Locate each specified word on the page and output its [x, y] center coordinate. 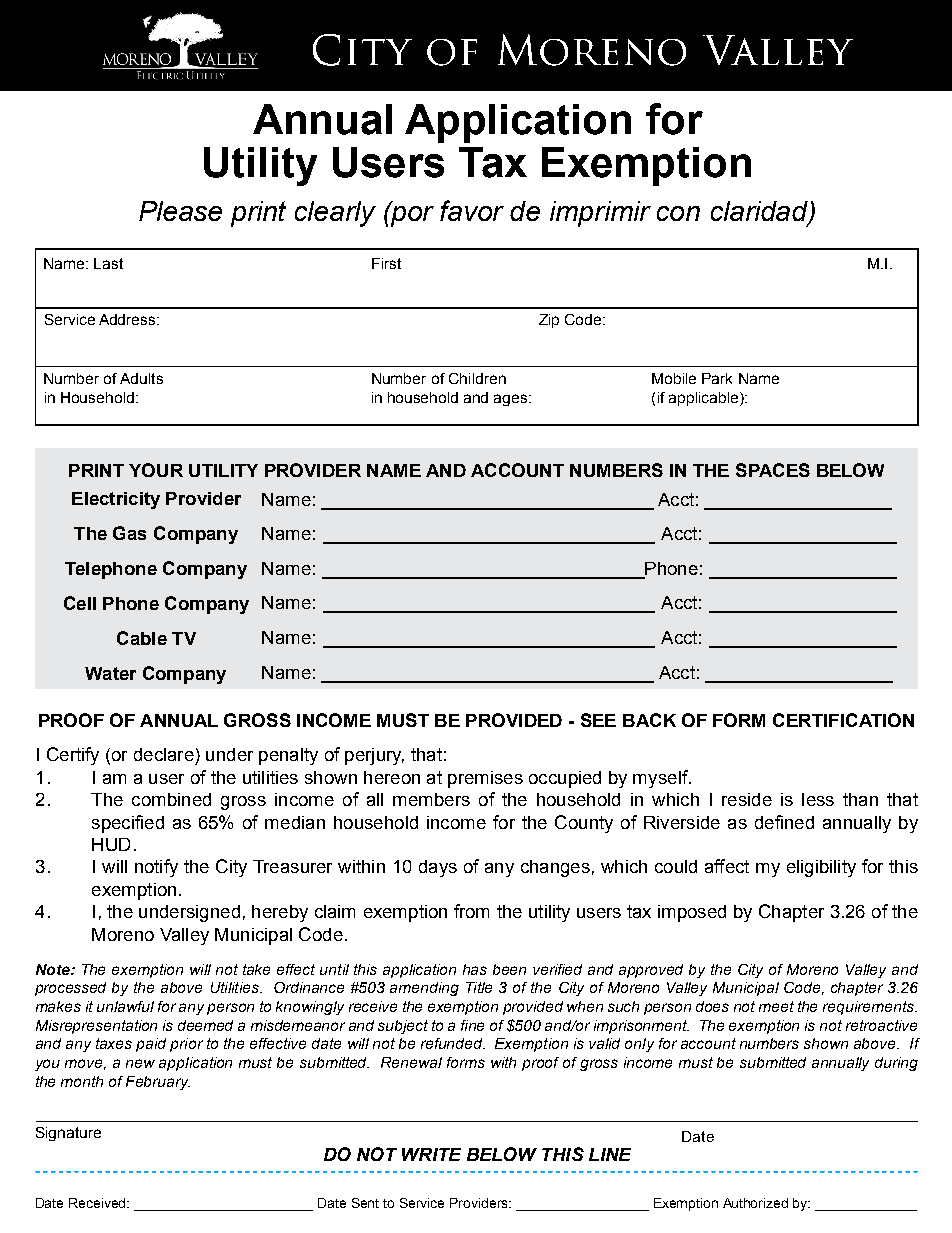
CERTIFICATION [843, 720]
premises [485, 779]
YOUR [156, 470]
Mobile [674, 378]
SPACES [773, 470]
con [678, 213]
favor [472, 210]
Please [180, 211]
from [471, 911]
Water [110, 673]
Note [54, 969]
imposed [692, 913]
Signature [68, 1134]
